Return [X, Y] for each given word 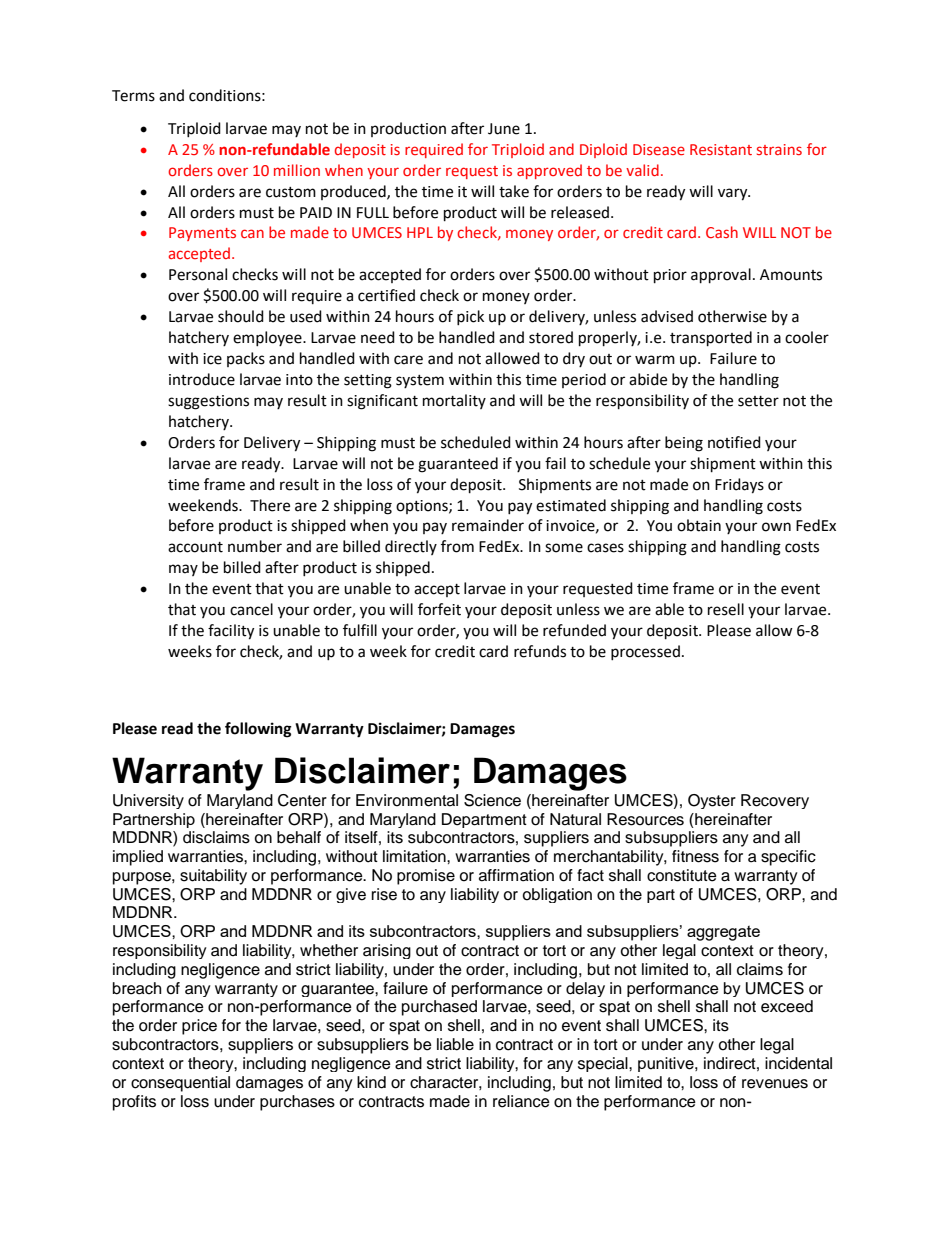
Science [492, 800]
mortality [454, 401]
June [504, 129]
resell [726, 609]
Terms [133, 96]
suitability [213, 877]
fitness [695, 856]
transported [711, 339]
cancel [251, 609]
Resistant [721, 149]
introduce [202, 379]
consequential [180, 1084]
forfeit [439, 609]
